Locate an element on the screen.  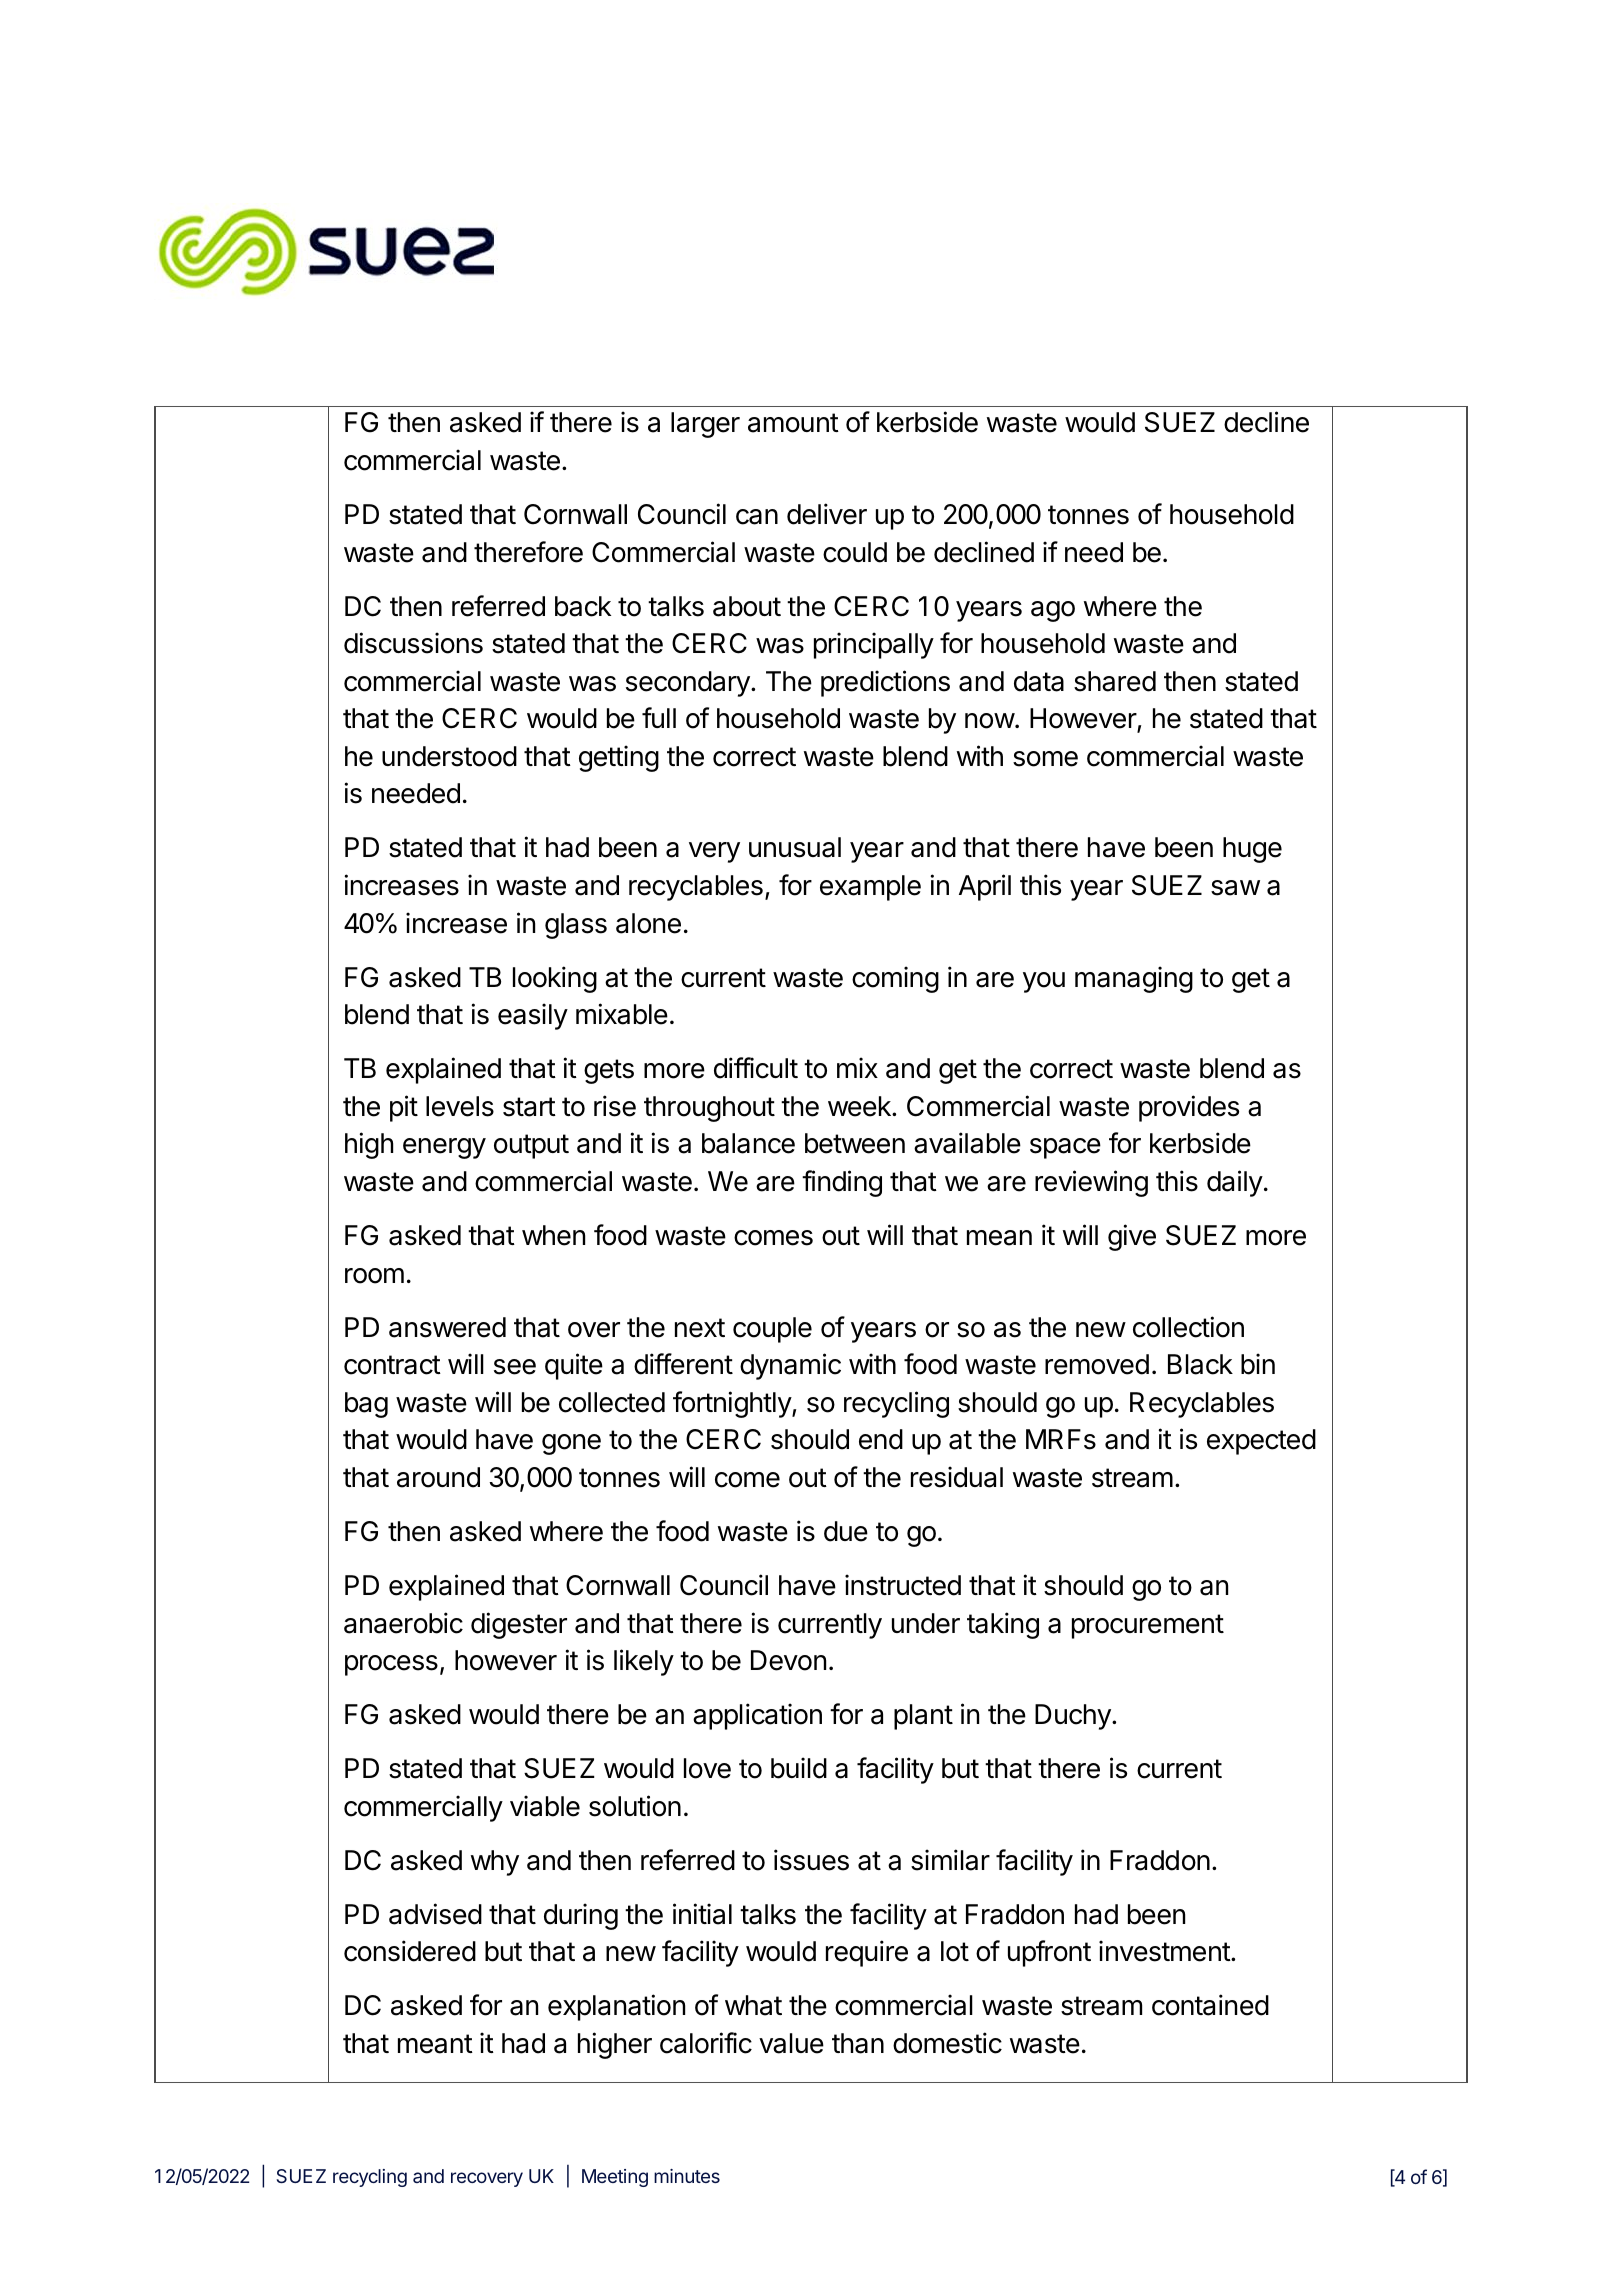
answered is located at coordinates (447, 1327).
